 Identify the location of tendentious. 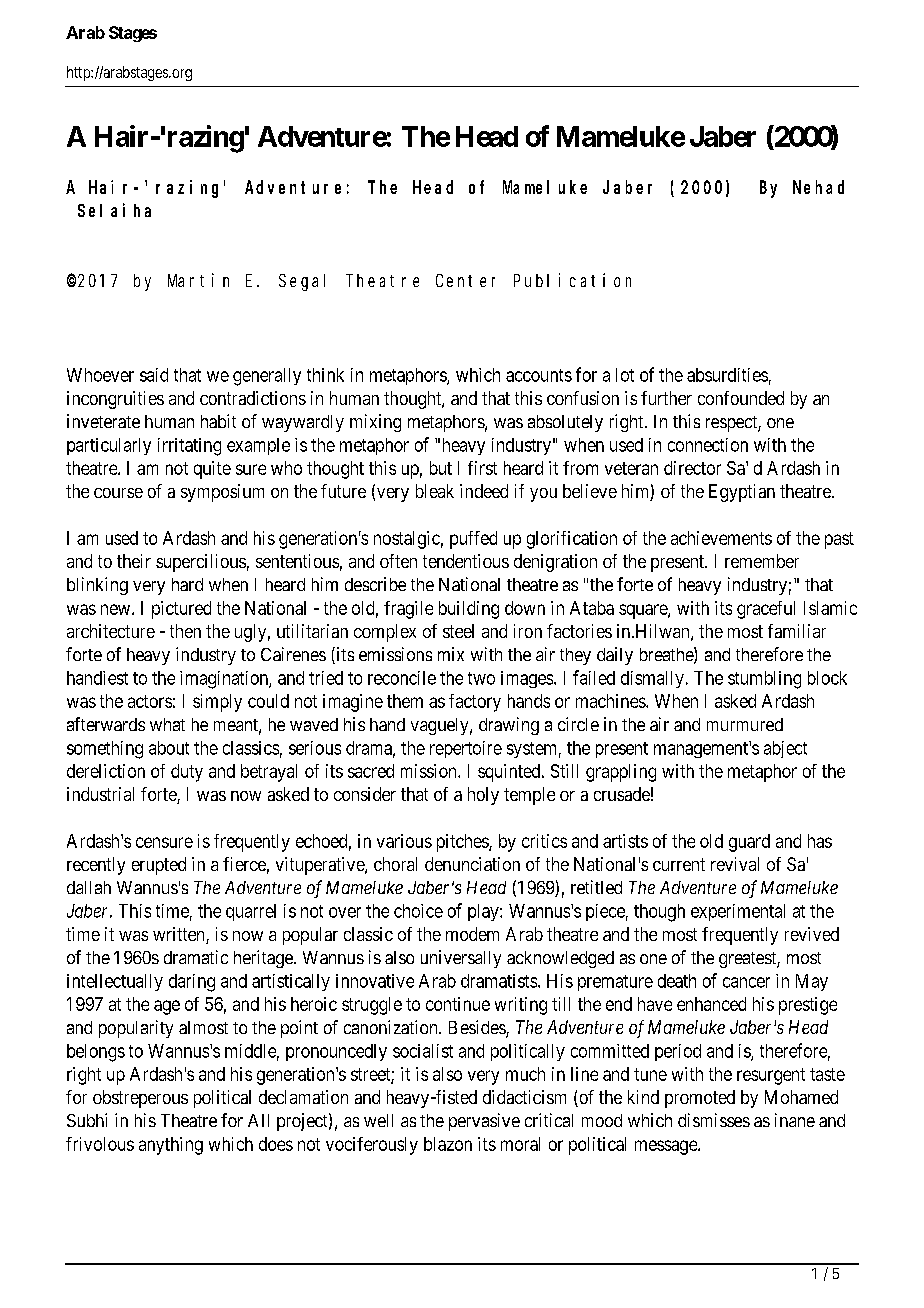
(466, 561).
